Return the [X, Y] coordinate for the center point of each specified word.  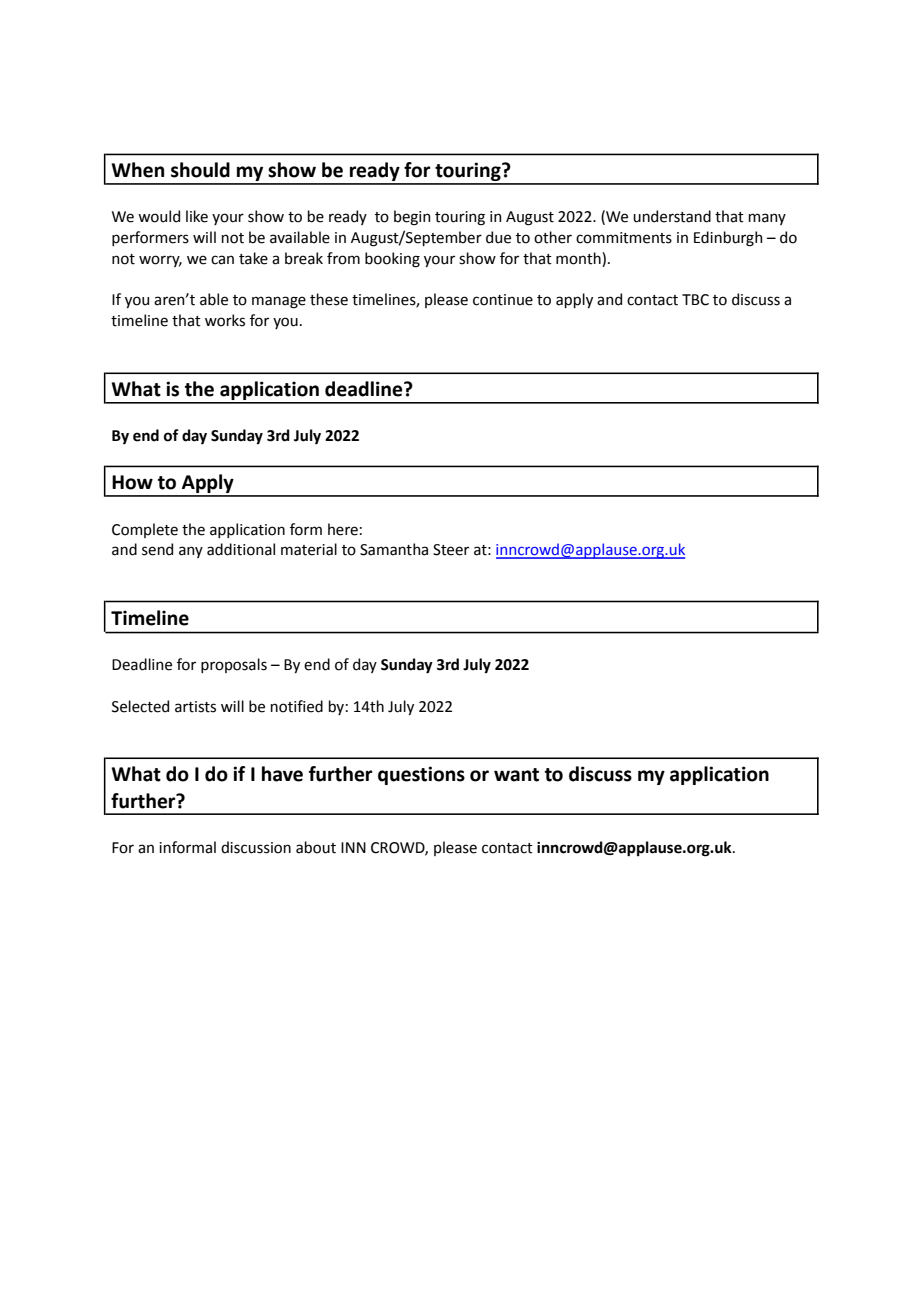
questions [421, 775]
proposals [234, 665]
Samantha [394, 549]
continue [503, 300]
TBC [695, 300]
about [316, 847]
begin [412, 218]
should [200, 170]
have [282, 774]
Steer [451, 550]
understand [672, 216]
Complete [145, 530]
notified [297, 706]
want [516, 775]
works [225, 320]
